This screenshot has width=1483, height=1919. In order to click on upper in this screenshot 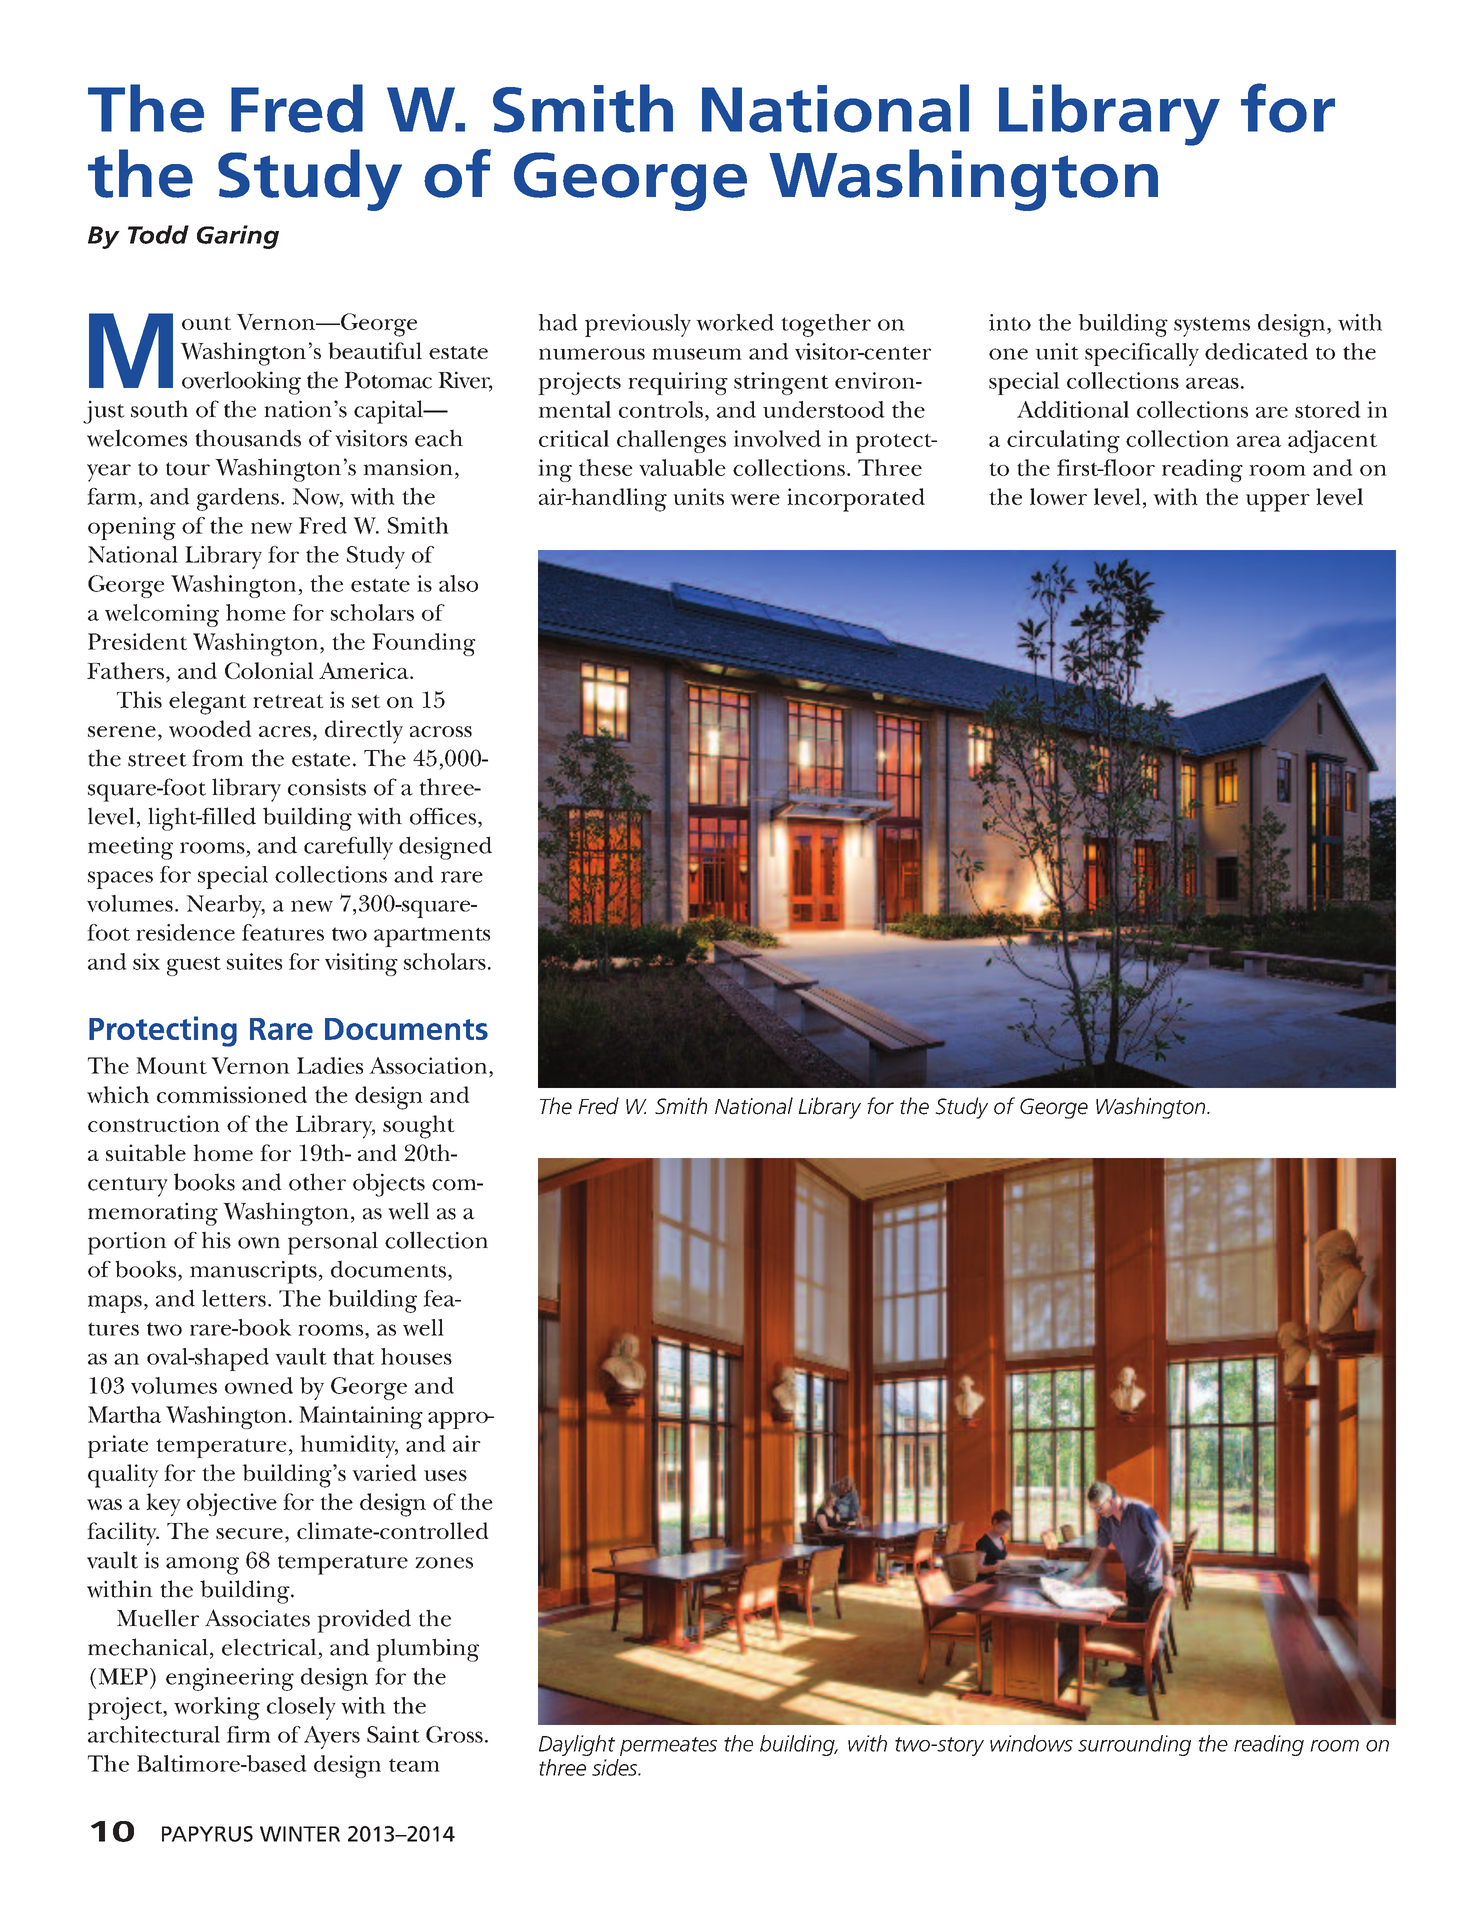, I will do `click(1278, 503)`.
